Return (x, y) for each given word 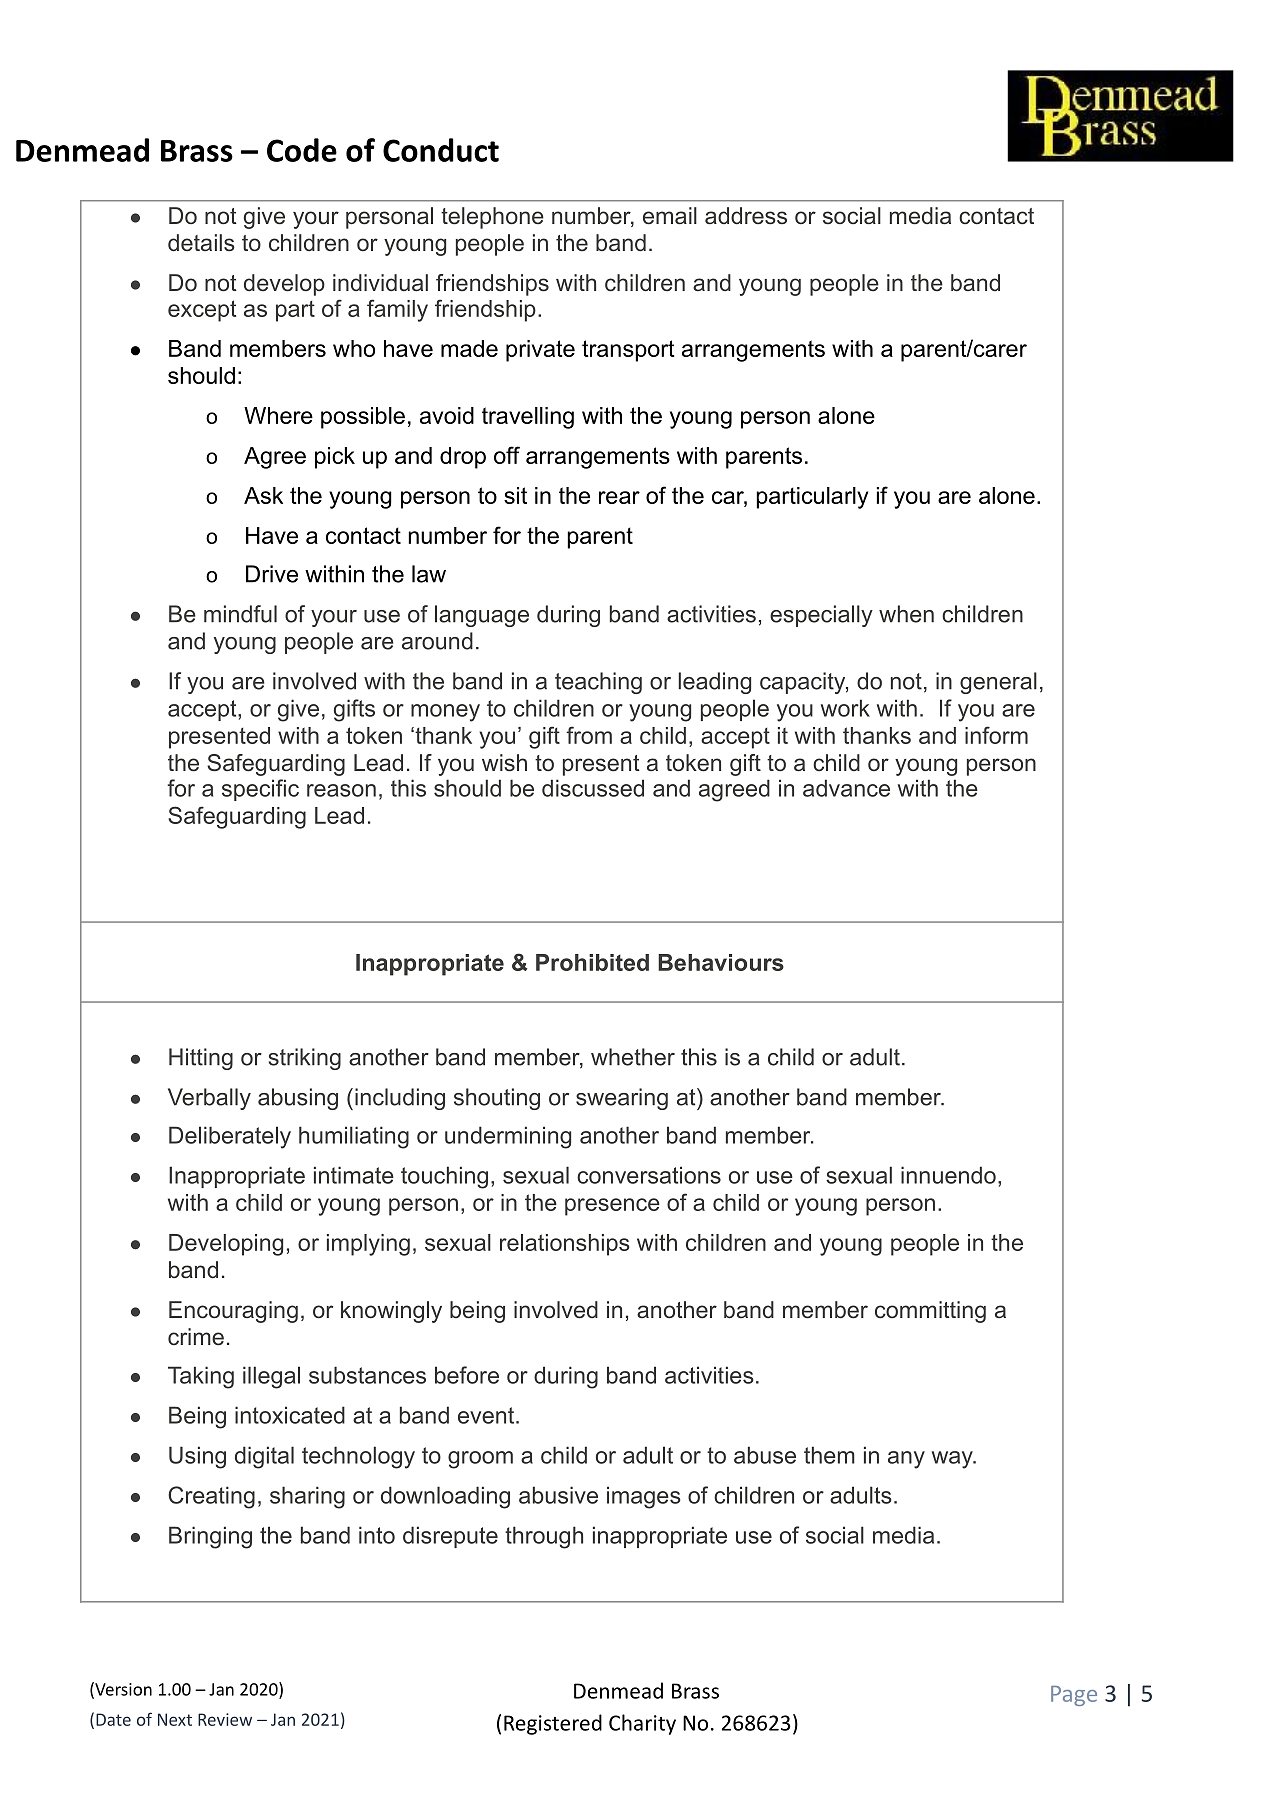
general (998, 683)
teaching (598, 683)
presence (612, 1207)
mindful (240, 614)
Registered (553, 1724)
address (746, 216)
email (670, 216)
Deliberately (230, 1137)
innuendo (948, 1175)
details (201, 243)
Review (225, 1719)
